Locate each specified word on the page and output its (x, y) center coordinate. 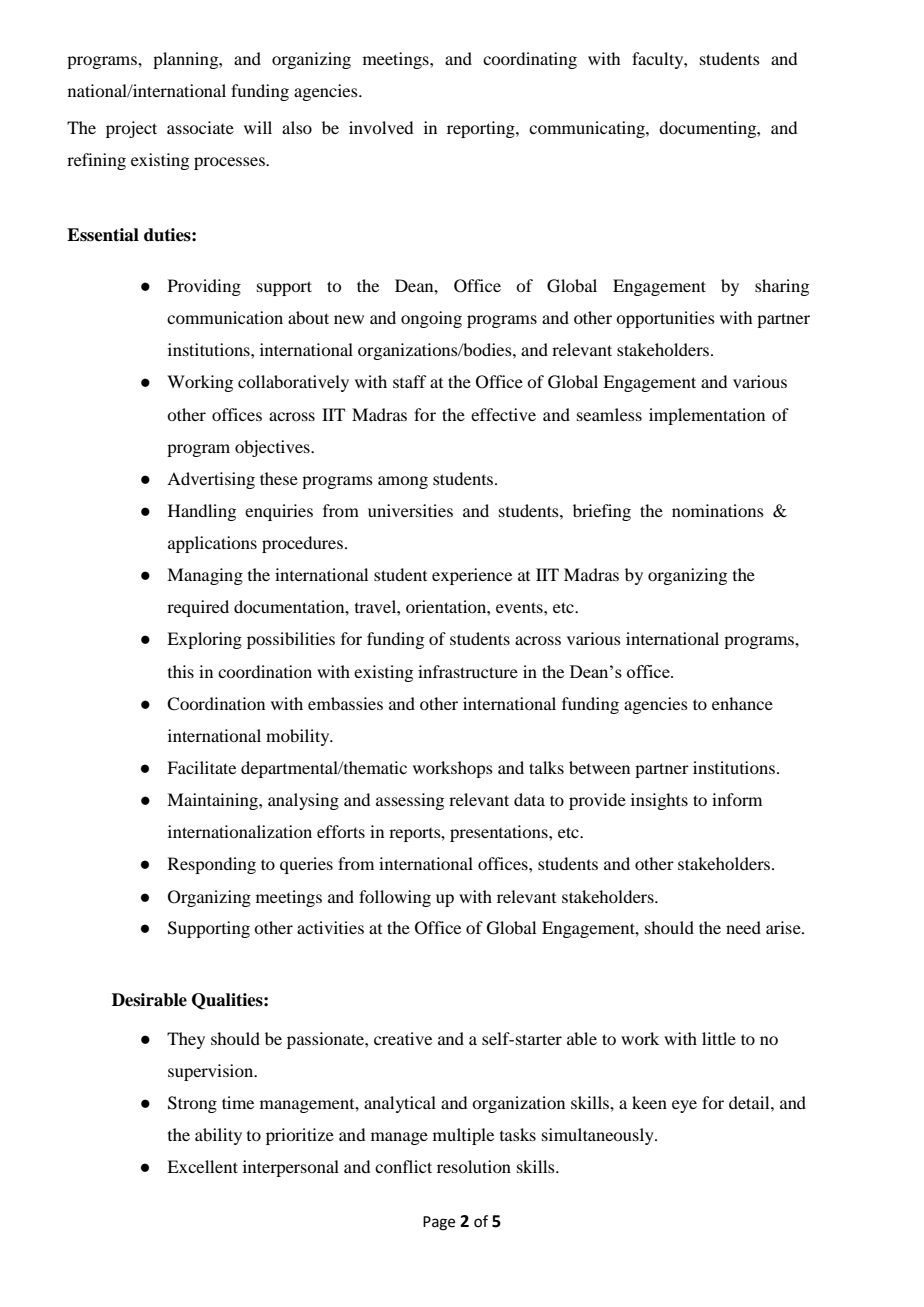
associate (200, 127)
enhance (742, 703)
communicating (588, 129)
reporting (482, 129)
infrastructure (468, 671)
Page (439, 1223)
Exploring (204, 640)
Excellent (202, 1166)
